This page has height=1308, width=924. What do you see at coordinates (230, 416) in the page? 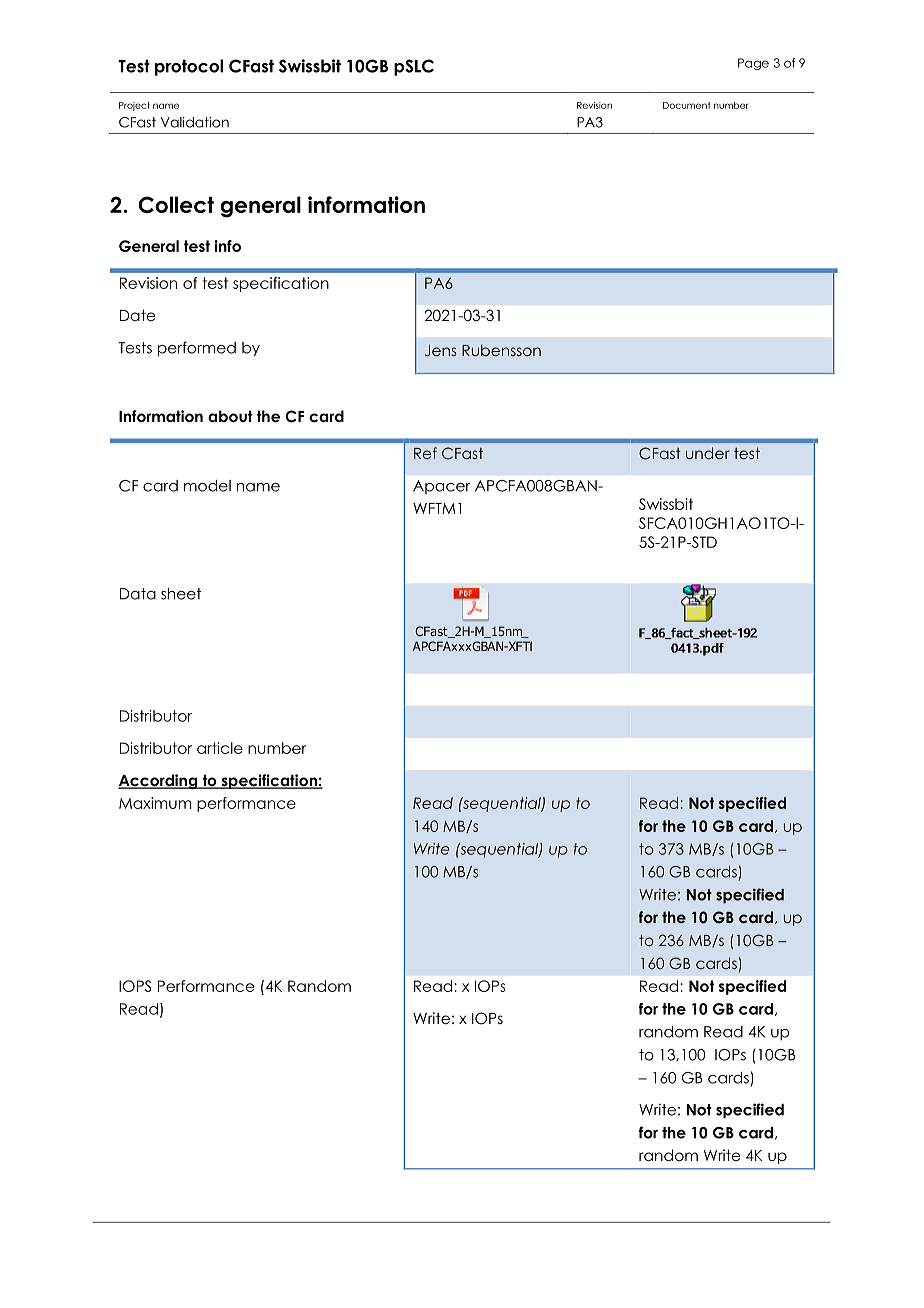
I see `about` at bounding box center [230, 416].
